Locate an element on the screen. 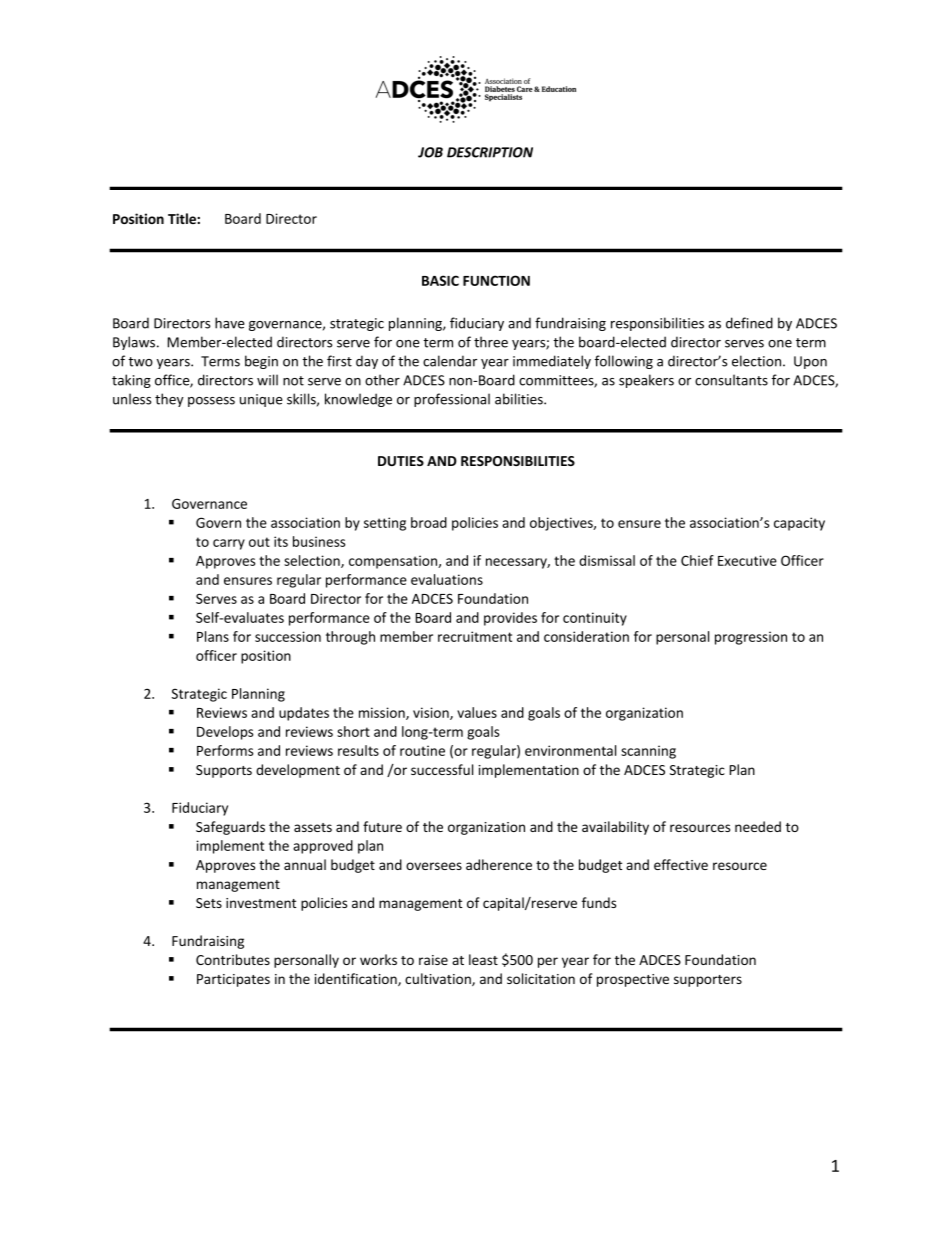 The height and width of the screenshot is (1233, 952). scanning is located at coordinates (648, 752).
